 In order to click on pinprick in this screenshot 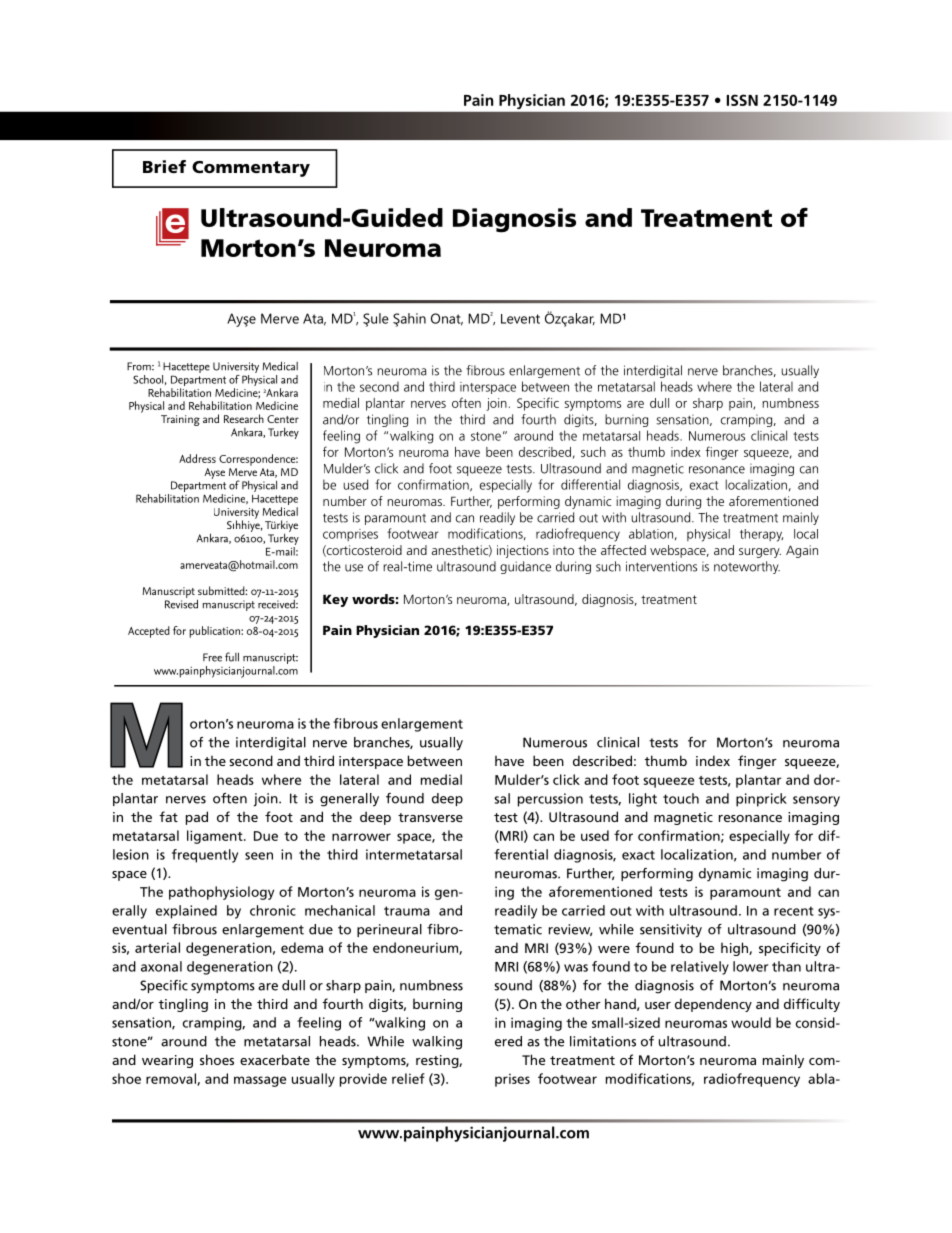, I will do `click(761, 800)`.
